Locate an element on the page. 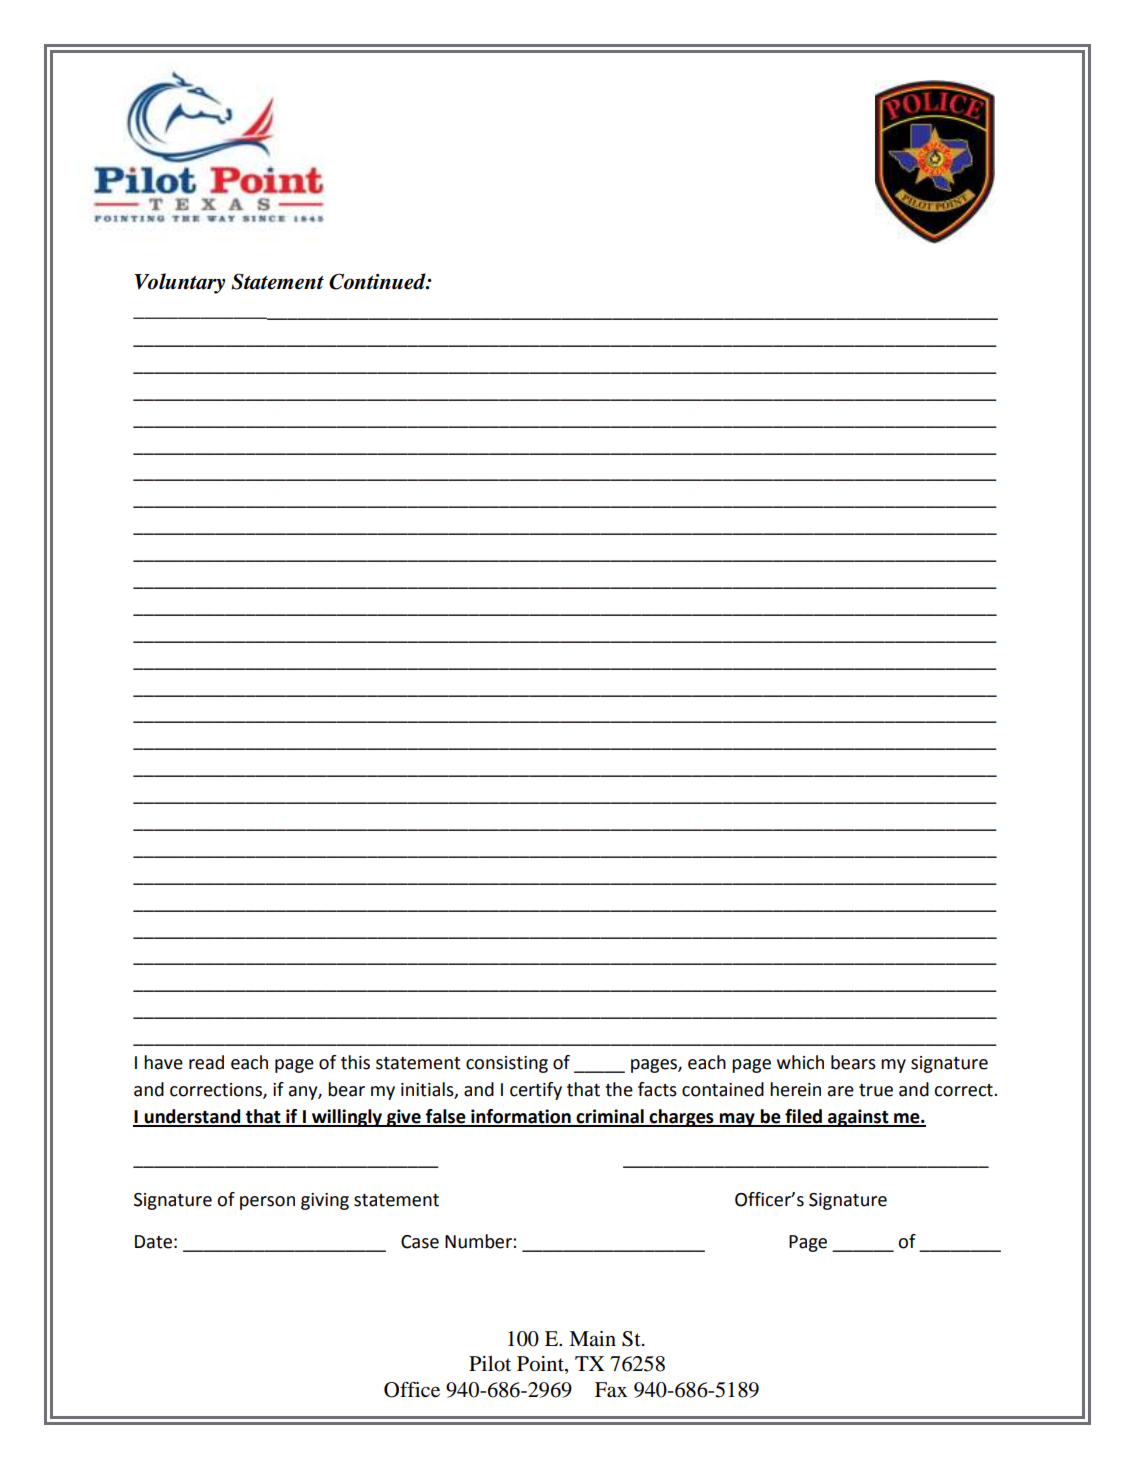 The width and height of the page is (1135, 1469). person is located at coordinates (267, 1203).
